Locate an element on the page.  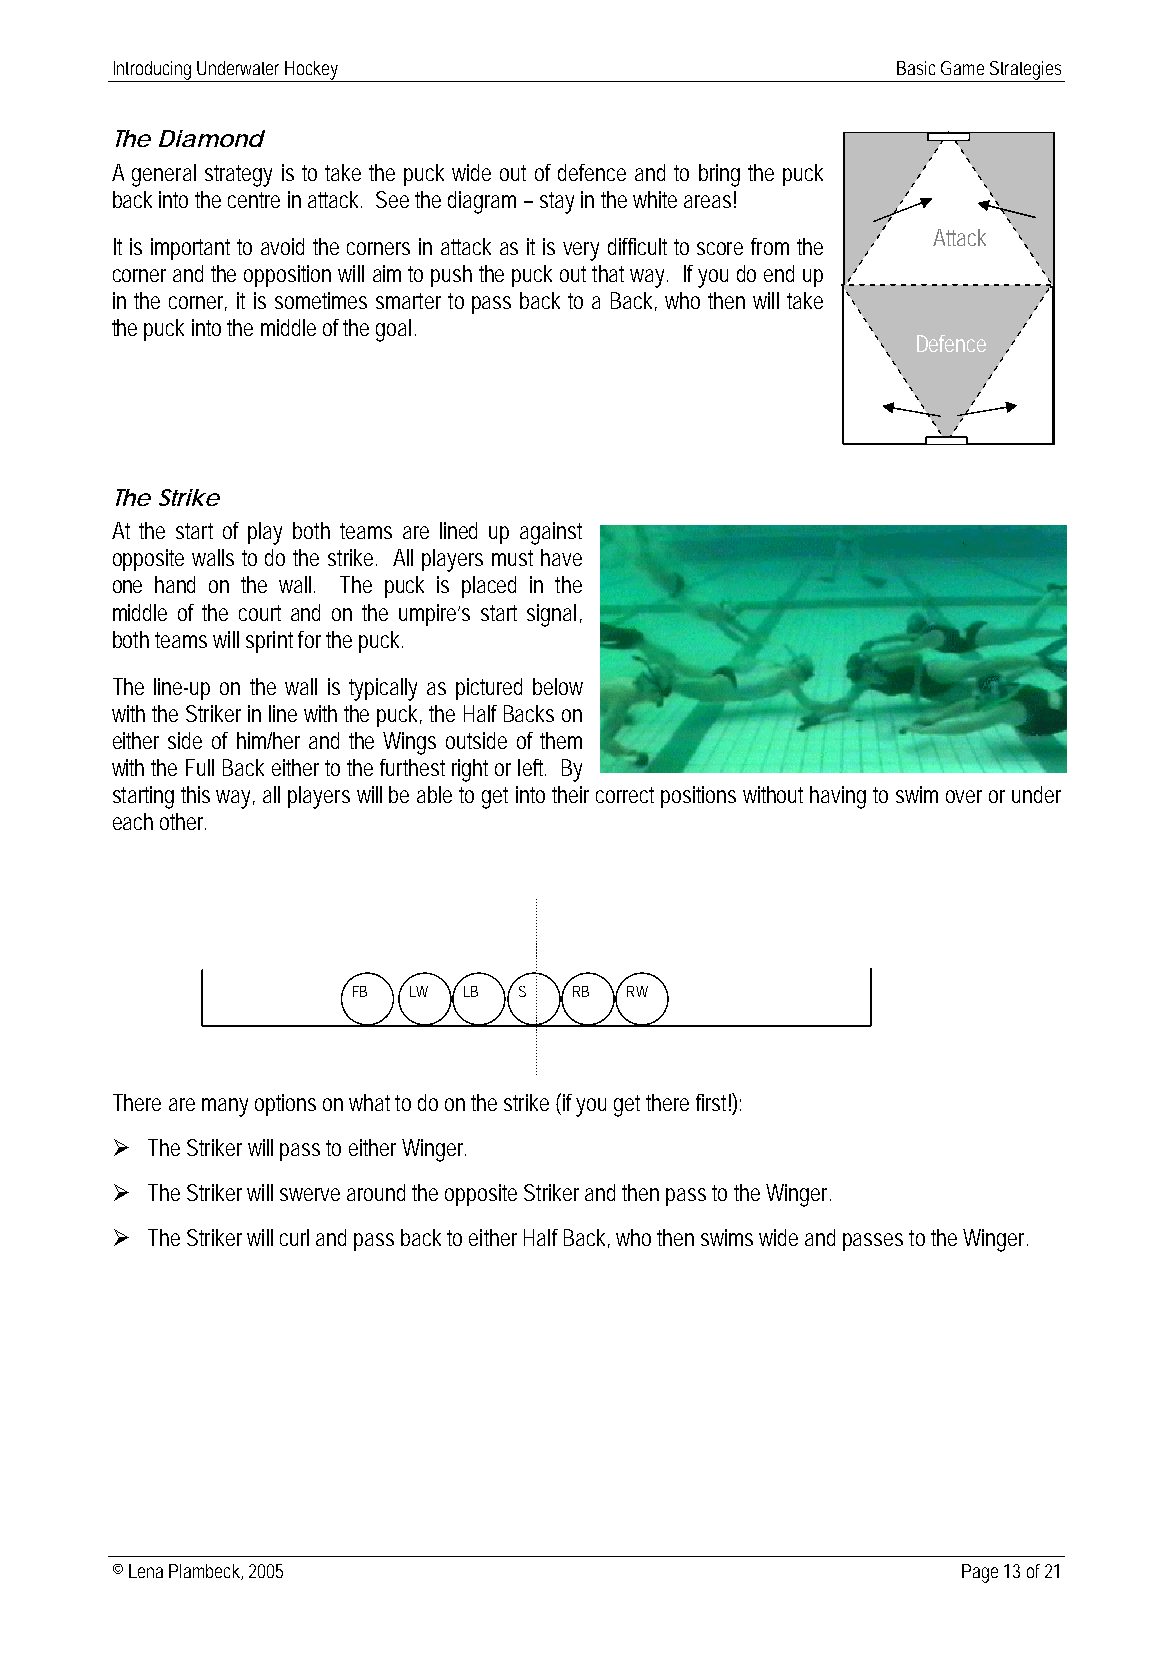
stay is located at coordinates (557, 203).
